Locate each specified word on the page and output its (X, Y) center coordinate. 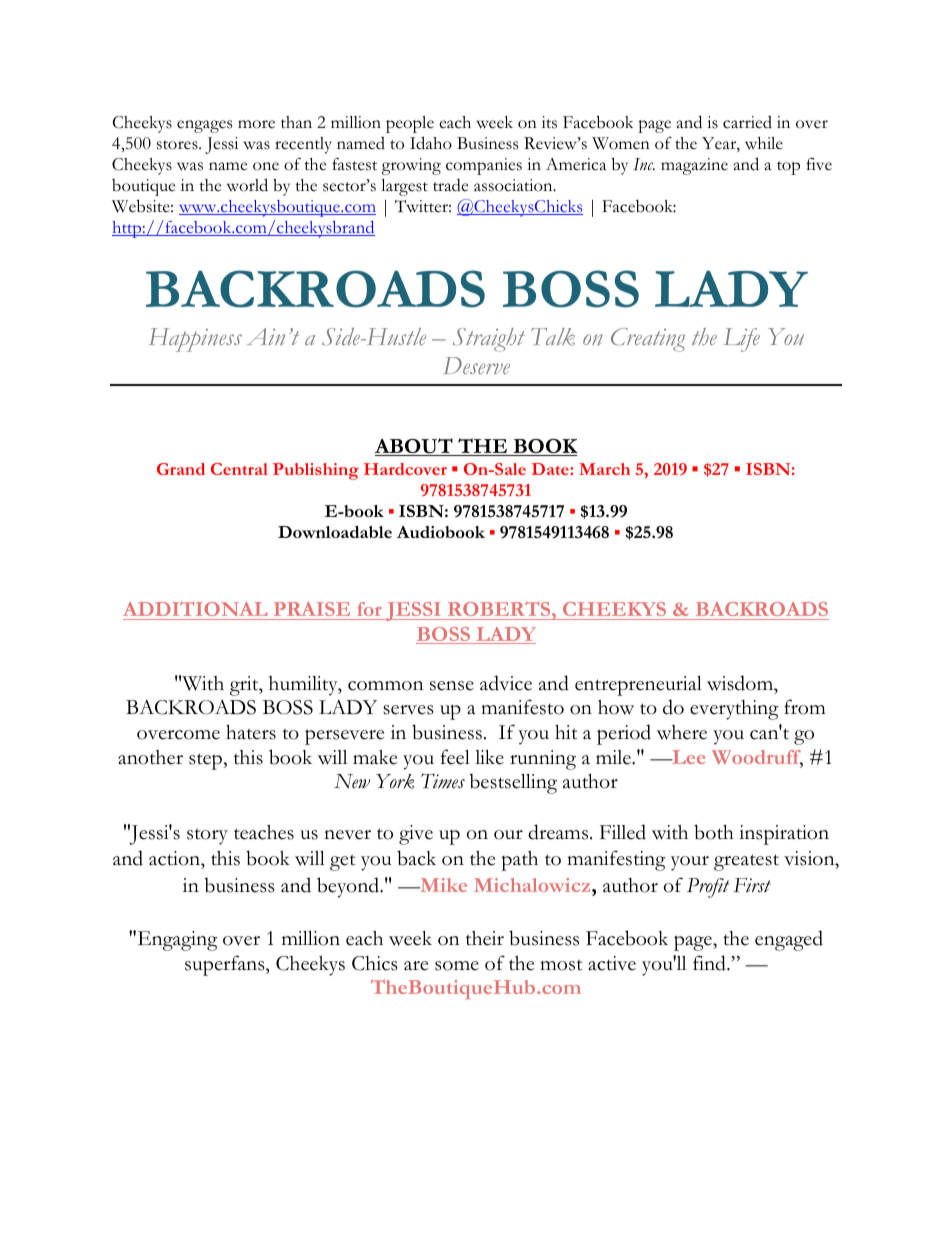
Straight (489, 340)
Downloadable (335, 532)
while (764, 143)
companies (484, 166)
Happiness (195, 340)
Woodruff (757, 758)
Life (741, 340)
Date (551, 469)
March (604, 469)
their (485, 938)
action (175, 860)
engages (204, 126)
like (489, 757)
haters (251, 732)
